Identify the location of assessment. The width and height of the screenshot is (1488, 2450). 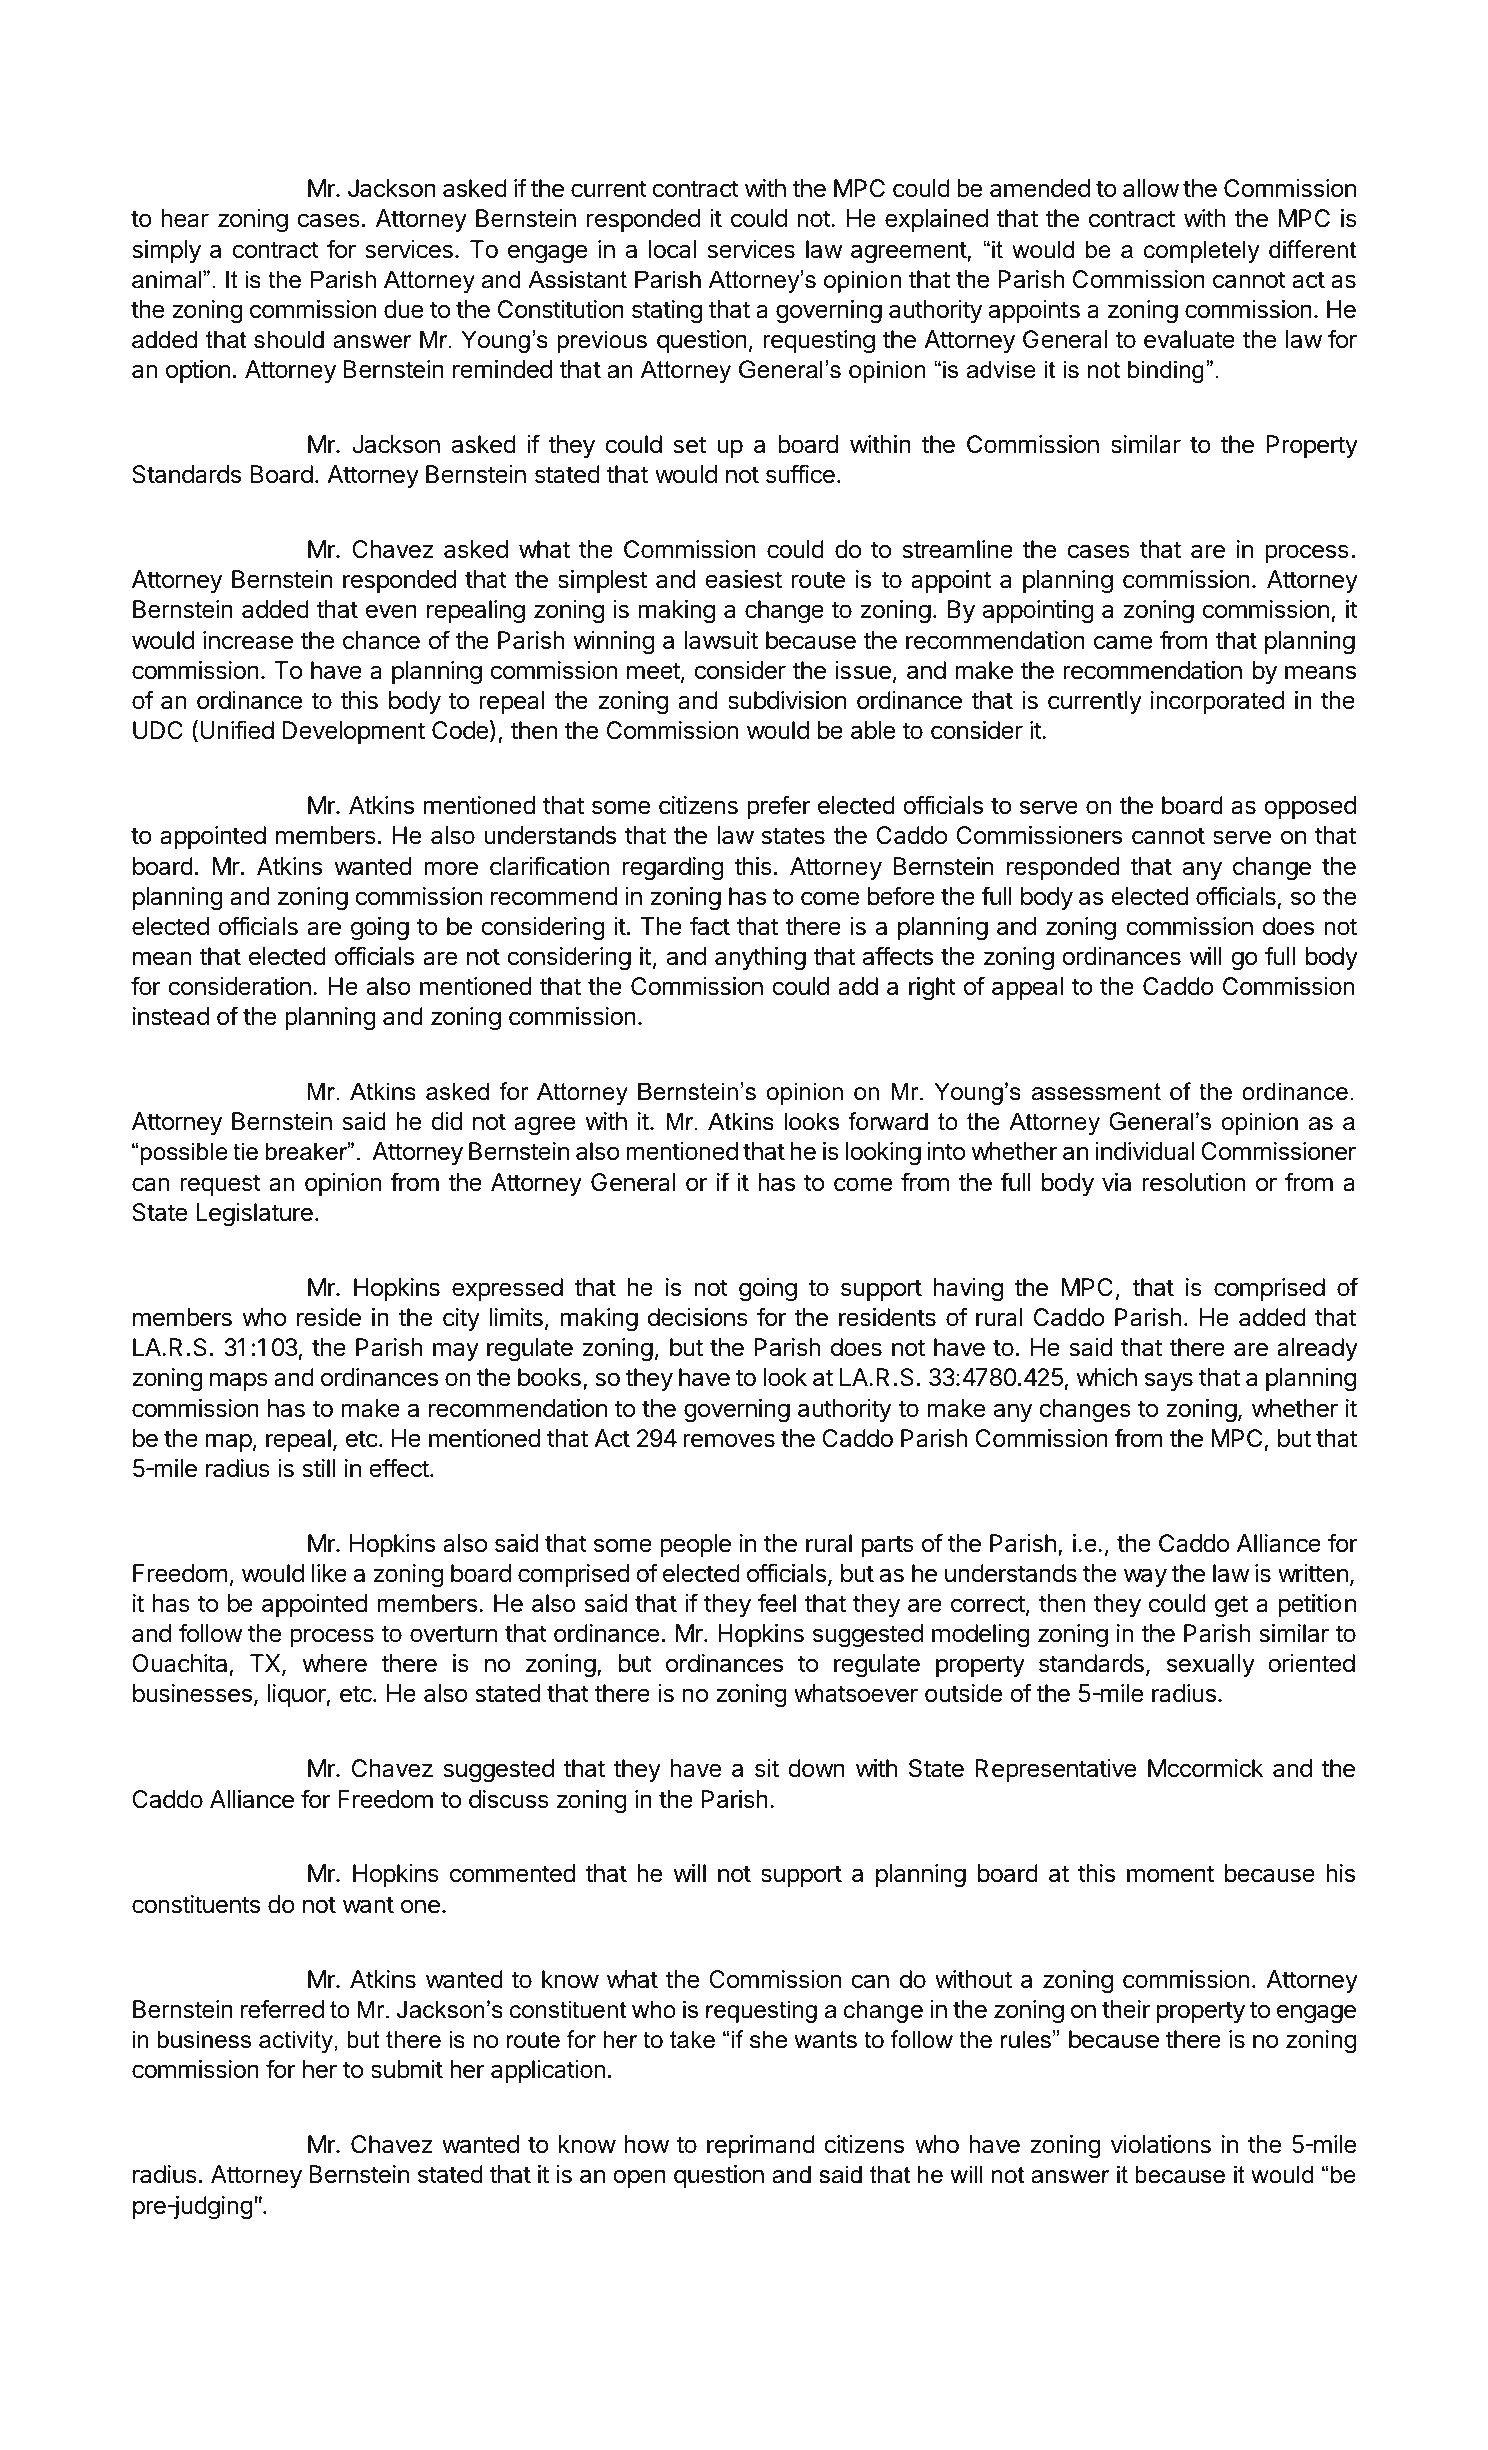
(1096, 1092).
